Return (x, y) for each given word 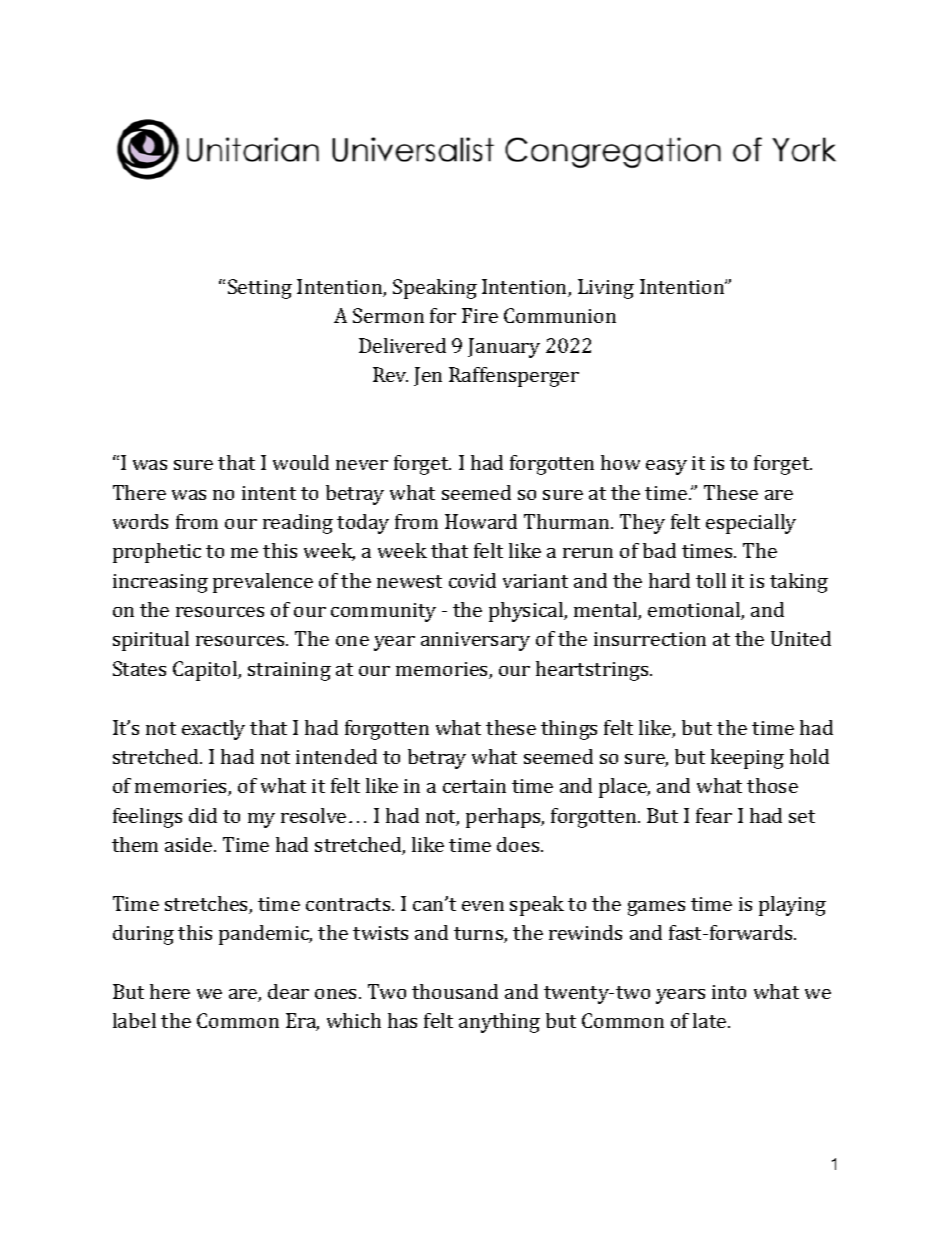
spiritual (151, 641)
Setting (260, 289)
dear (288, 991)
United (801, 638)
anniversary (475, 641)
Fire (480, 315)
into (729, 992)
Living (606, 289)
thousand (455, 991)
